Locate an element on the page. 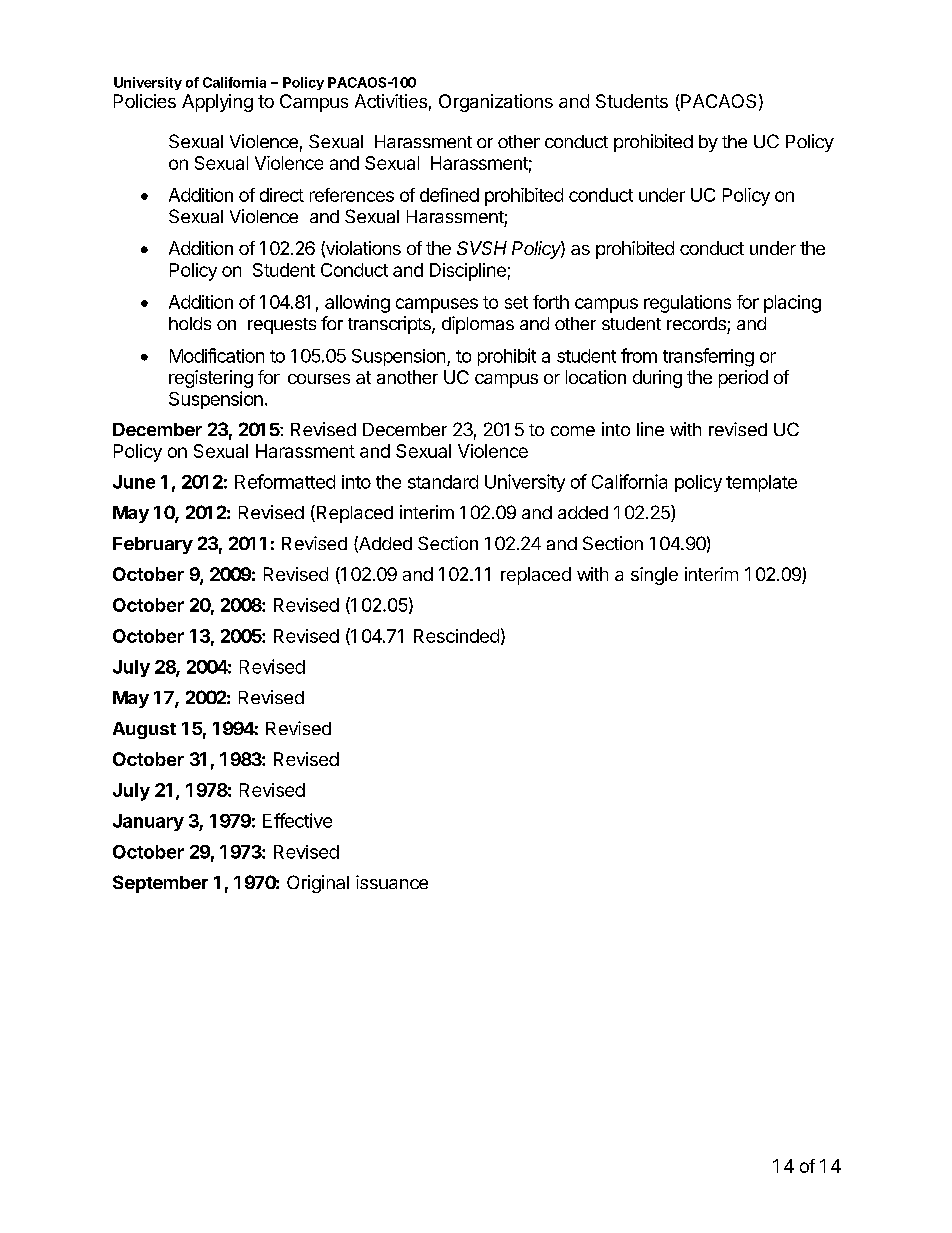 The height and width of the document is (1233, 952). standard is located at coordinates (443, 482).
